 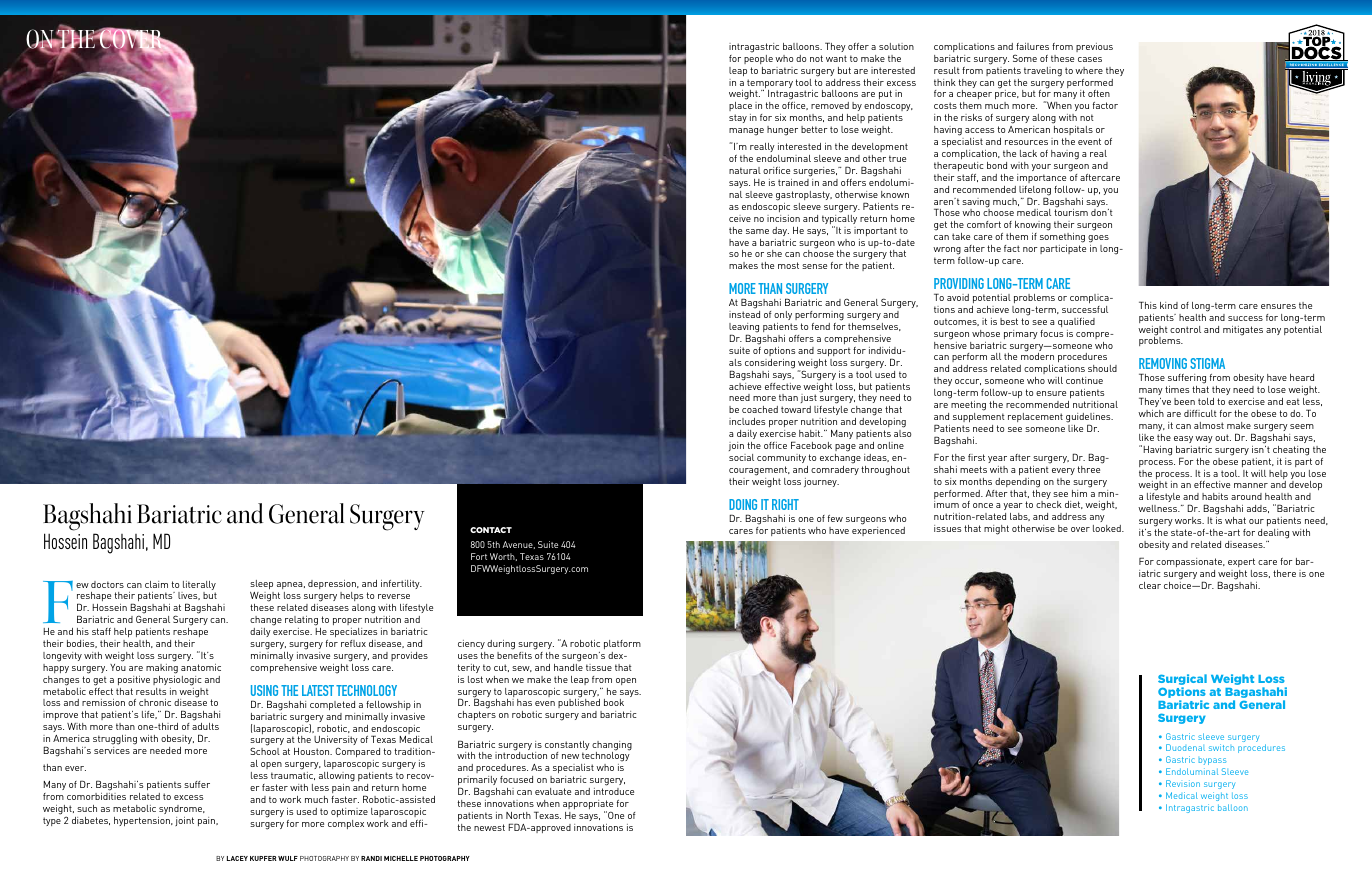 I want to click on where, so click(x=1089, y=70).
